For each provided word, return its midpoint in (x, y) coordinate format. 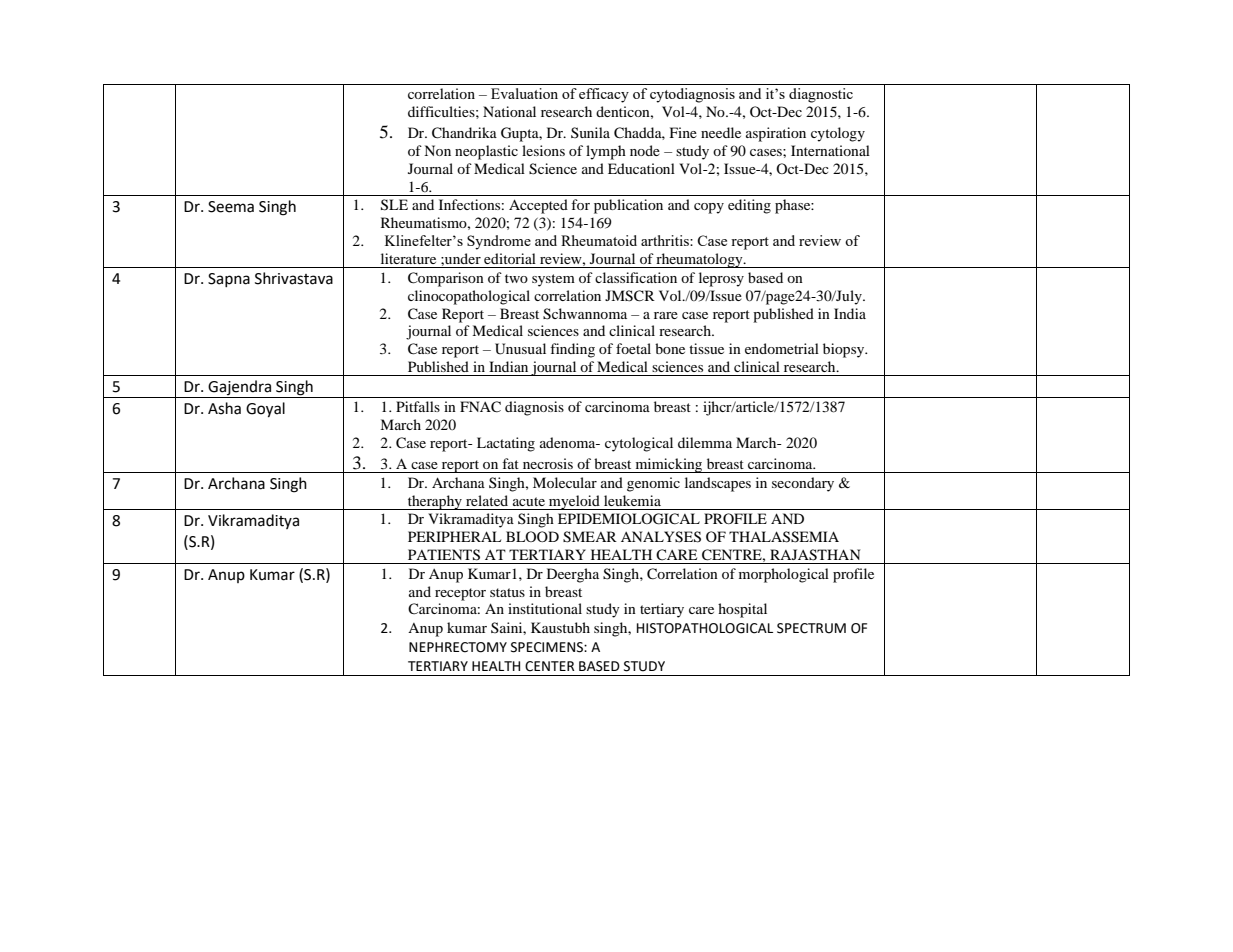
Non (437, 150)
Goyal (265, 410)
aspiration (776, 134)
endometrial (782, 348)
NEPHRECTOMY (458, 647)
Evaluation (524, 93)
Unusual (520, 349)
